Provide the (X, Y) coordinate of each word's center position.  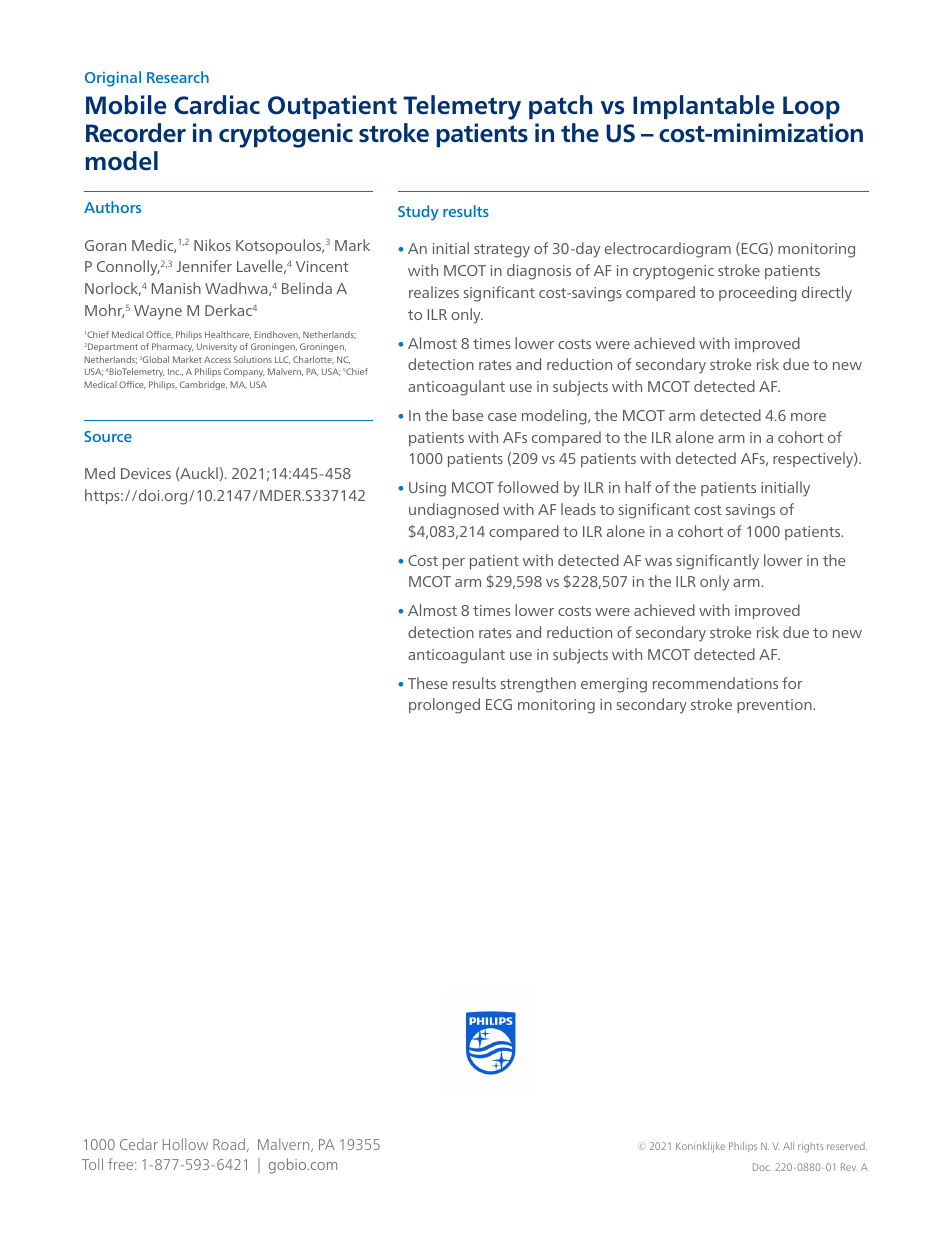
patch (560, 107)
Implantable (704, 107)
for (792, 683)
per (454, 563)
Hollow (185, 1144)
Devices (146, 473)
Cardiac (217, 105)
